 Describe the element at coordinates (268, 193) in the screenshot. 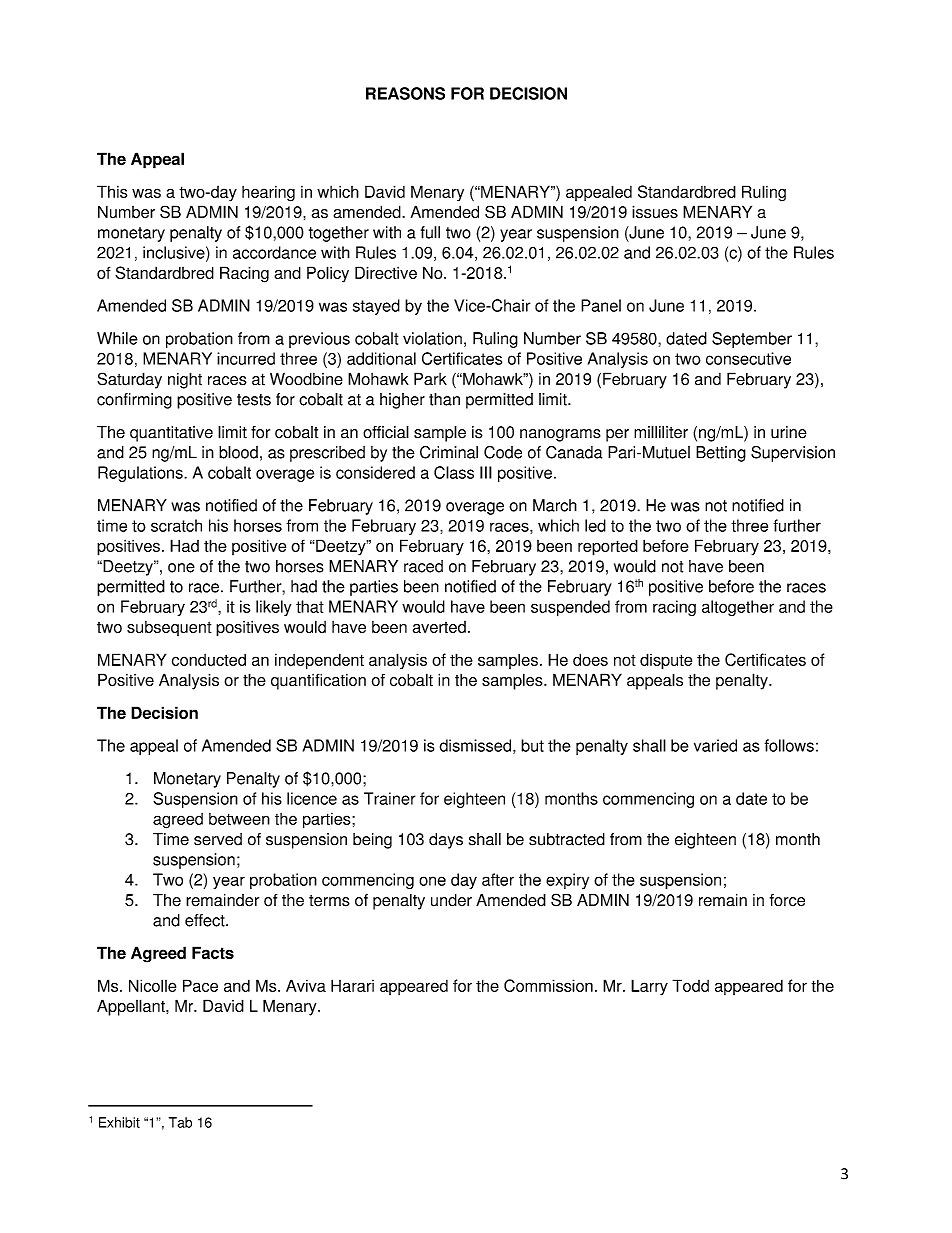

I see `hearing` at that location.
